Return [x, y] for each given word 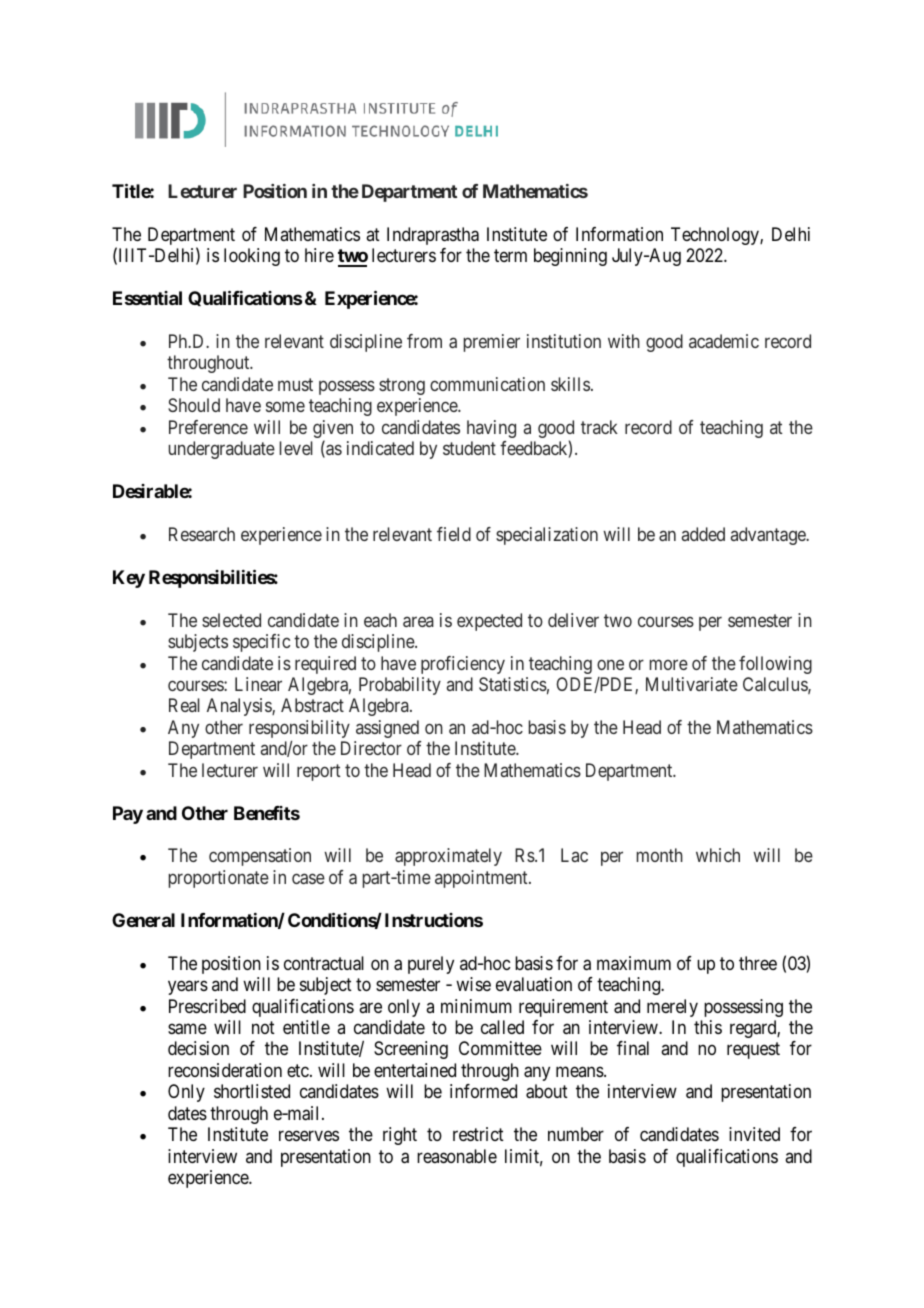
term [510, 255]
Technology [716, 236]
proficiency [463, 665]
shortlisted [252, 1091]
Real [184, 705]
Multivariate [692, 684]
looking [252, 257]
